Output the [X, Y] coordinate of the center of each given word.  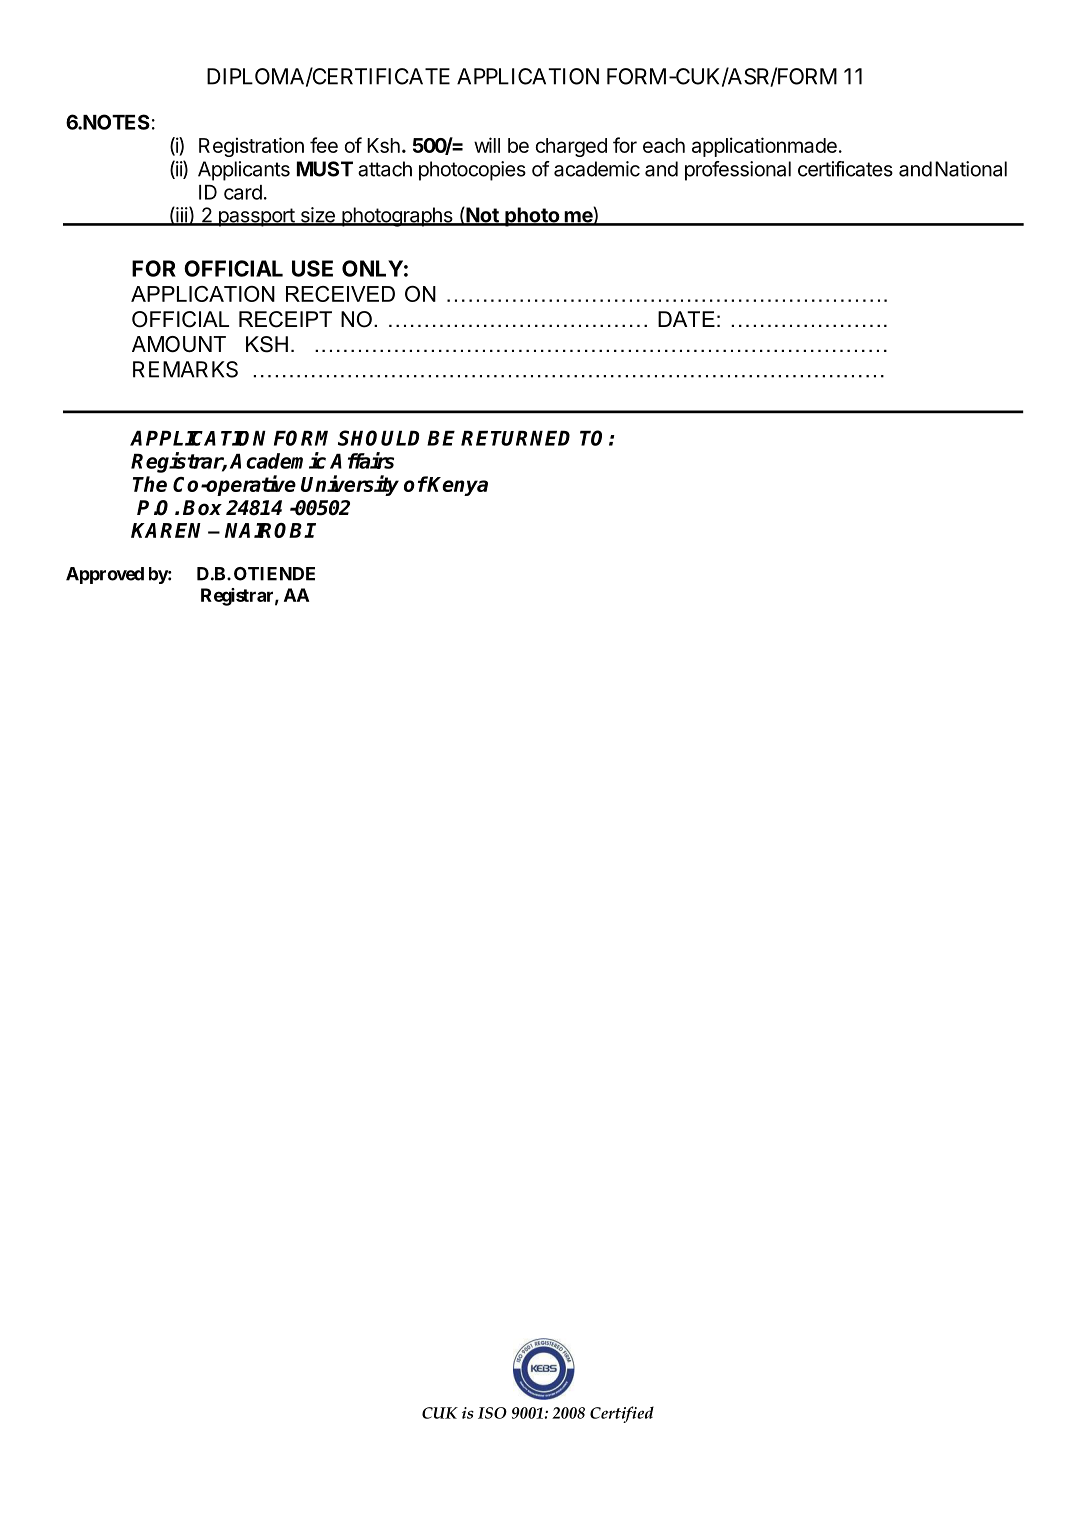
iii [181, 216]
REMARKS [185, 369]
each [664, 145]
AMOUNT [179, 344]
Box [202, 508]
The [150, 484]
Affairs [362, 460]
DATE [686, 319]
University [350, 485]
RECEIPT [285, 319]
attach [385, 169]
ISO [492, 1413]
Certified [622, 1414]
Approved [105, 575]
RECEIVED [340, 294]
